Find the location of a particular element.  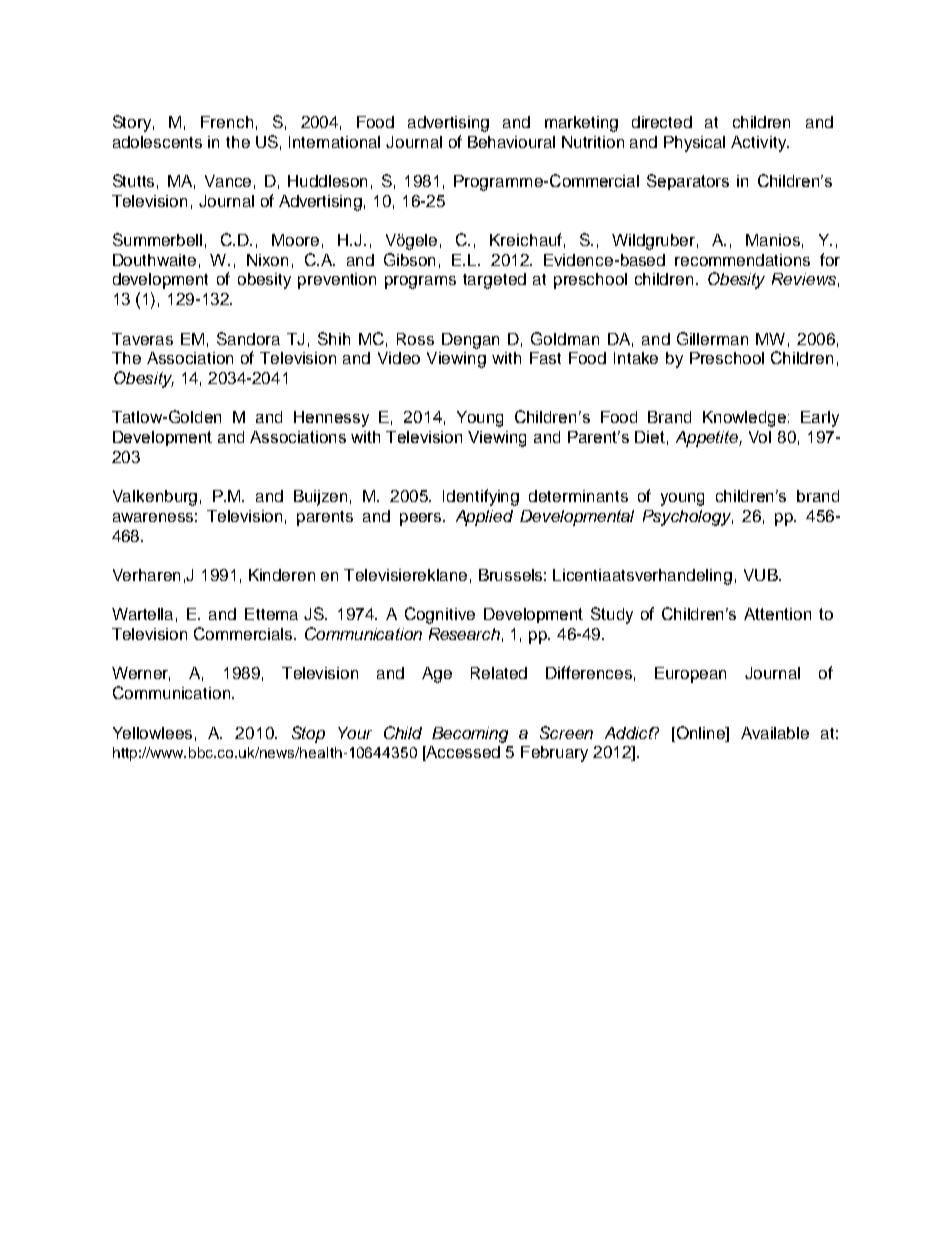

Activity is located at coordinates (759, 144).
